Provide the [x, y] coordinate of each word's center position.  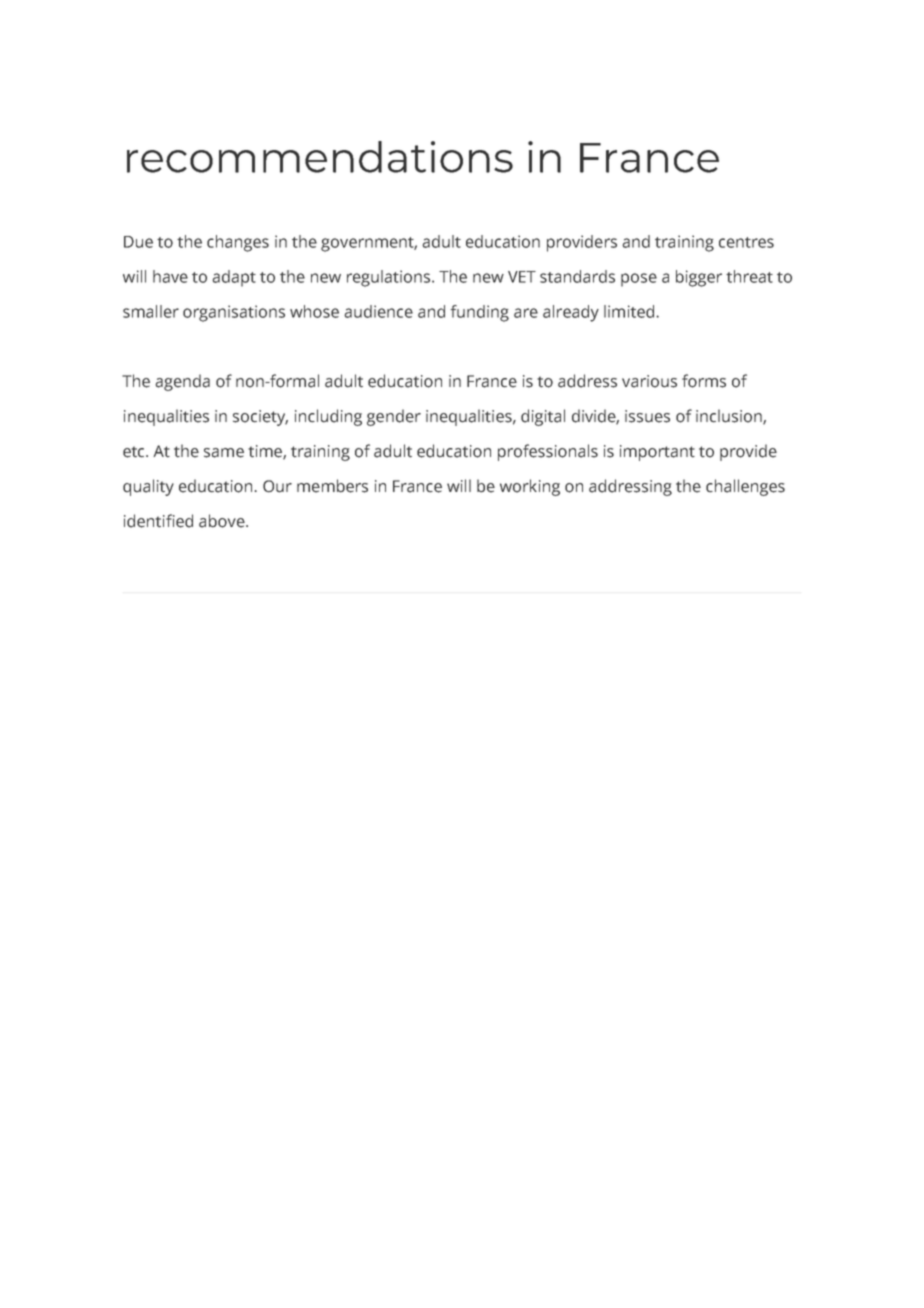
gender [394, 417]
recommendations [320, 157]
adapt [234, 278]
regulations [390, 278]
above [223, 521]
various [649, 381]
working [530, 487]
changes [238, 243]
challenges [745, 487]
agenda [182, 382]
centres [746, 242]
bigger [699, 278]
